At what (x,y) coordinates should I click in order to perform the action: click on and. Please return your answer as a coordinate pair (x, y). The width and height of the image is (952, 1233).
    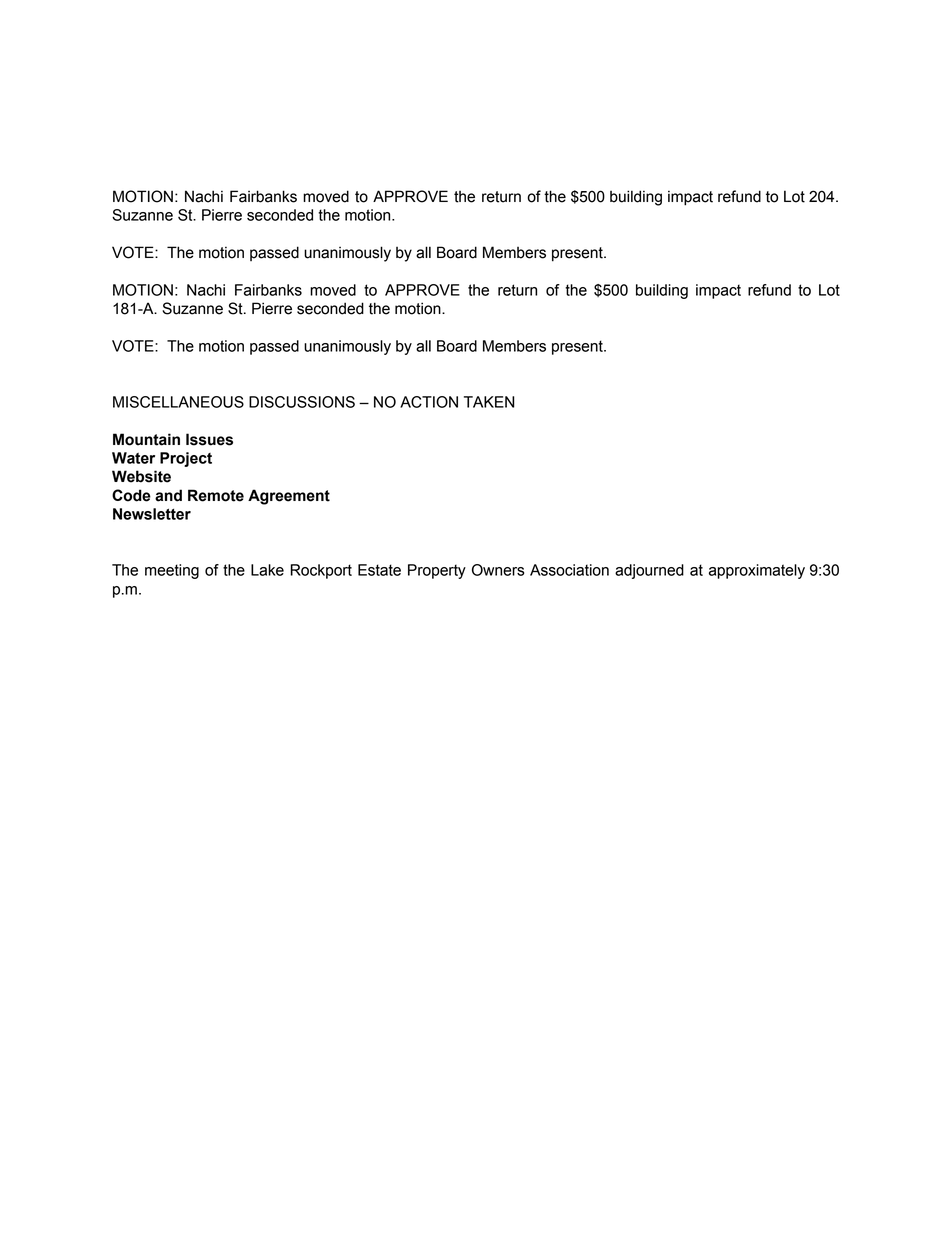
    Looking at the image, I should click on (168, 495).
